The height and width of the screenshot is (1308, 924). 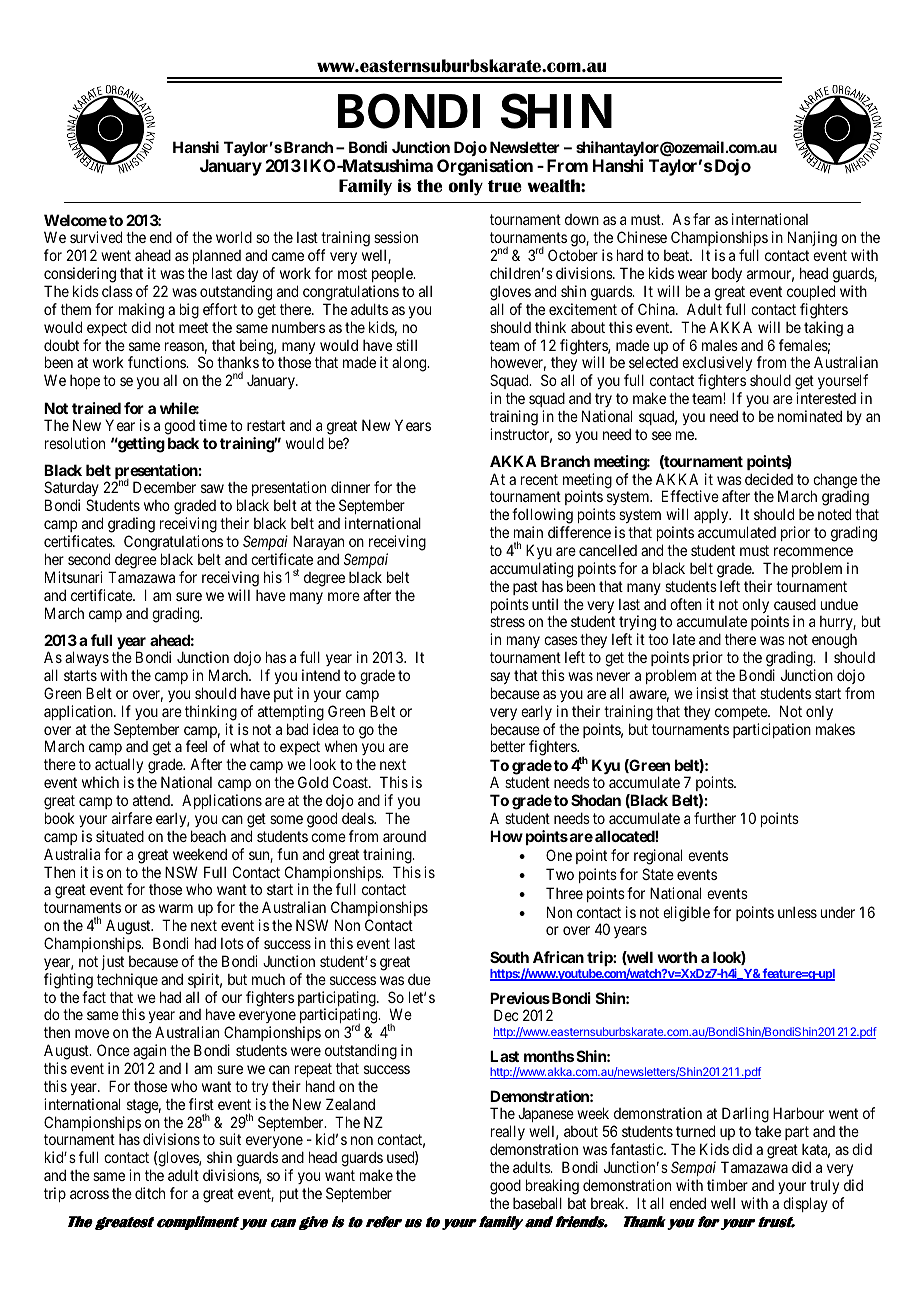 What do you see at coordinates (120, 836) in the screenshot?
I see `situated` at bounding box center [120, 836].
